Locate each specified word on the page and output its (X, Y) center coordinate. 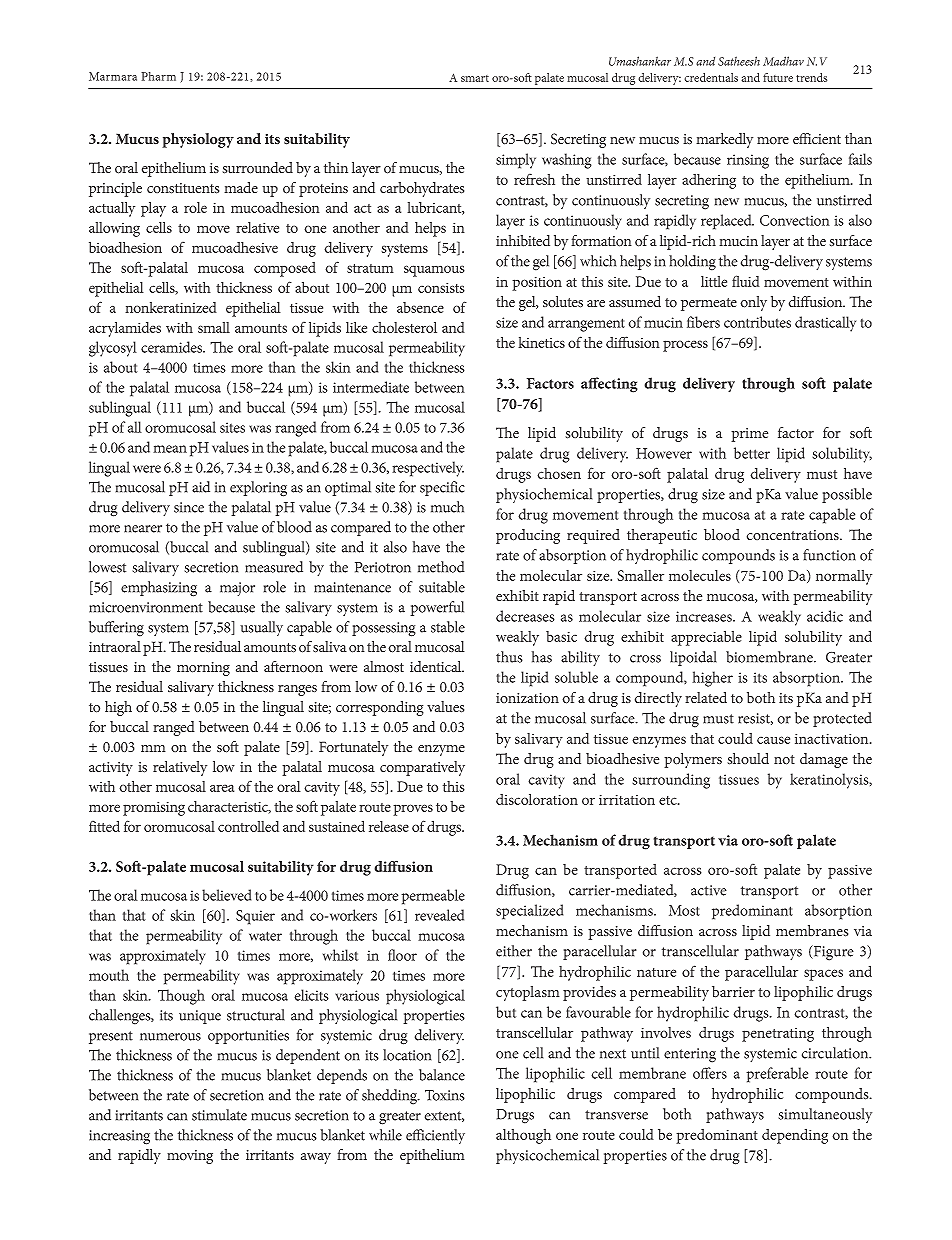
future (778, 77)
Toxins (445, 1095)
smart (475, 78)
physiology (198, 140)
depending (795, 1136)
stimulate (219, 1115)
